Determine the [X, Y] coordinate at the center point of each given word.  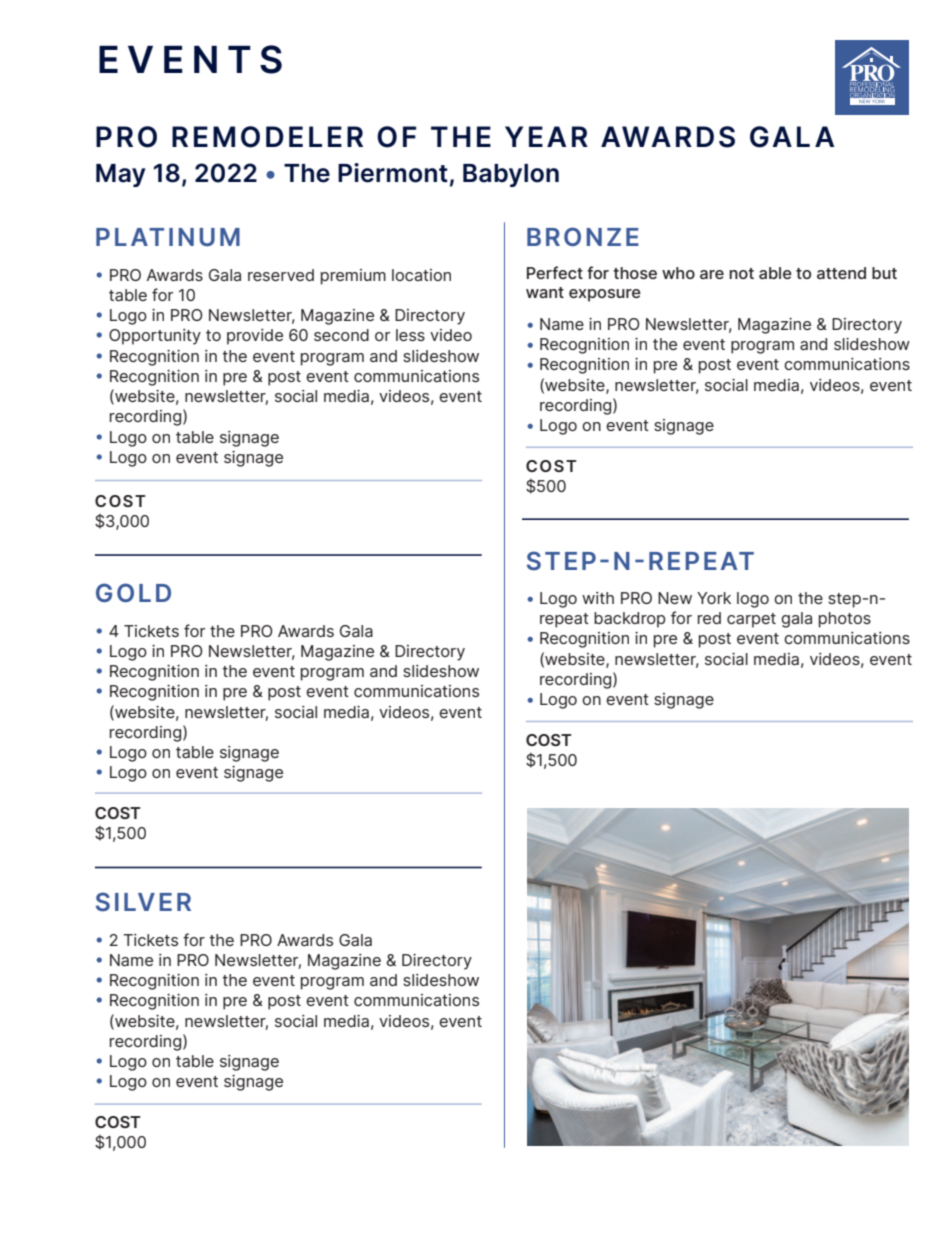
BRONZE [583, 236]
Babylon [511, 175]
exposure [605, 295]
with [598, 598]
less [410, 335]
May [121, 175]
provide [255, 337]
